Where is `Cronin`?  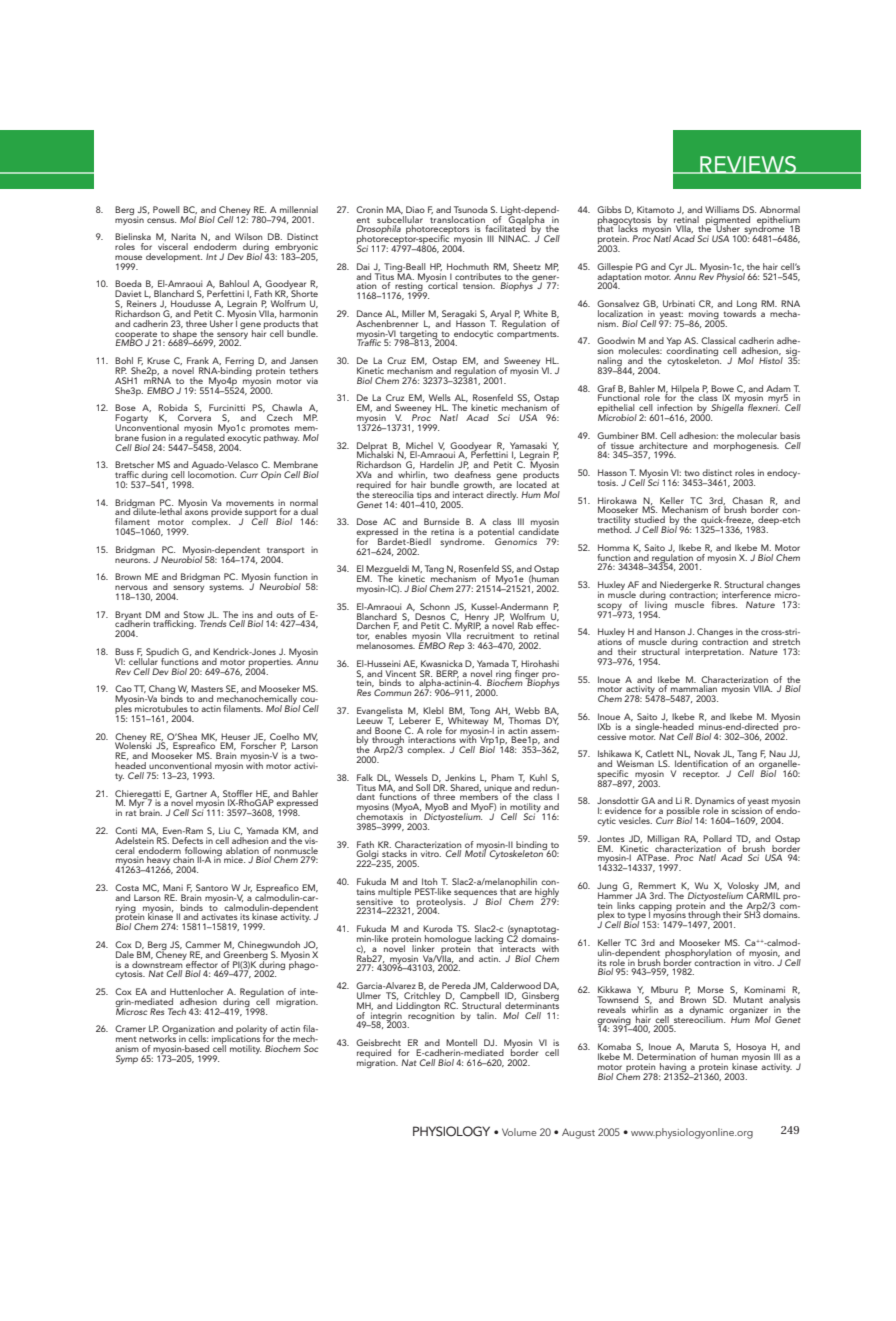
Cronin is located at coordinates (369, 209).
